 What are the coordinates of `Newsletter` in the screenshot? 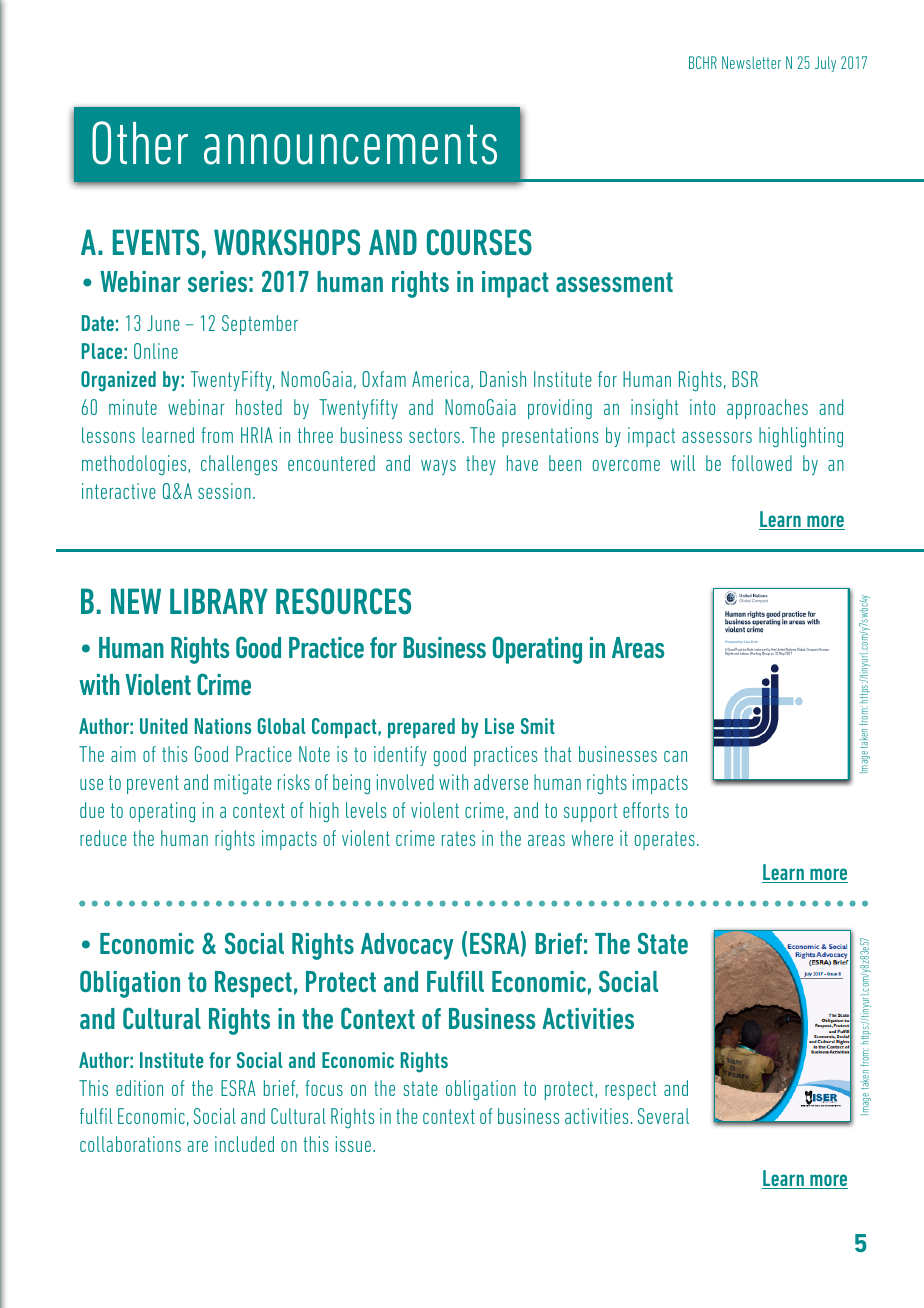 It's located at (751, 62).
